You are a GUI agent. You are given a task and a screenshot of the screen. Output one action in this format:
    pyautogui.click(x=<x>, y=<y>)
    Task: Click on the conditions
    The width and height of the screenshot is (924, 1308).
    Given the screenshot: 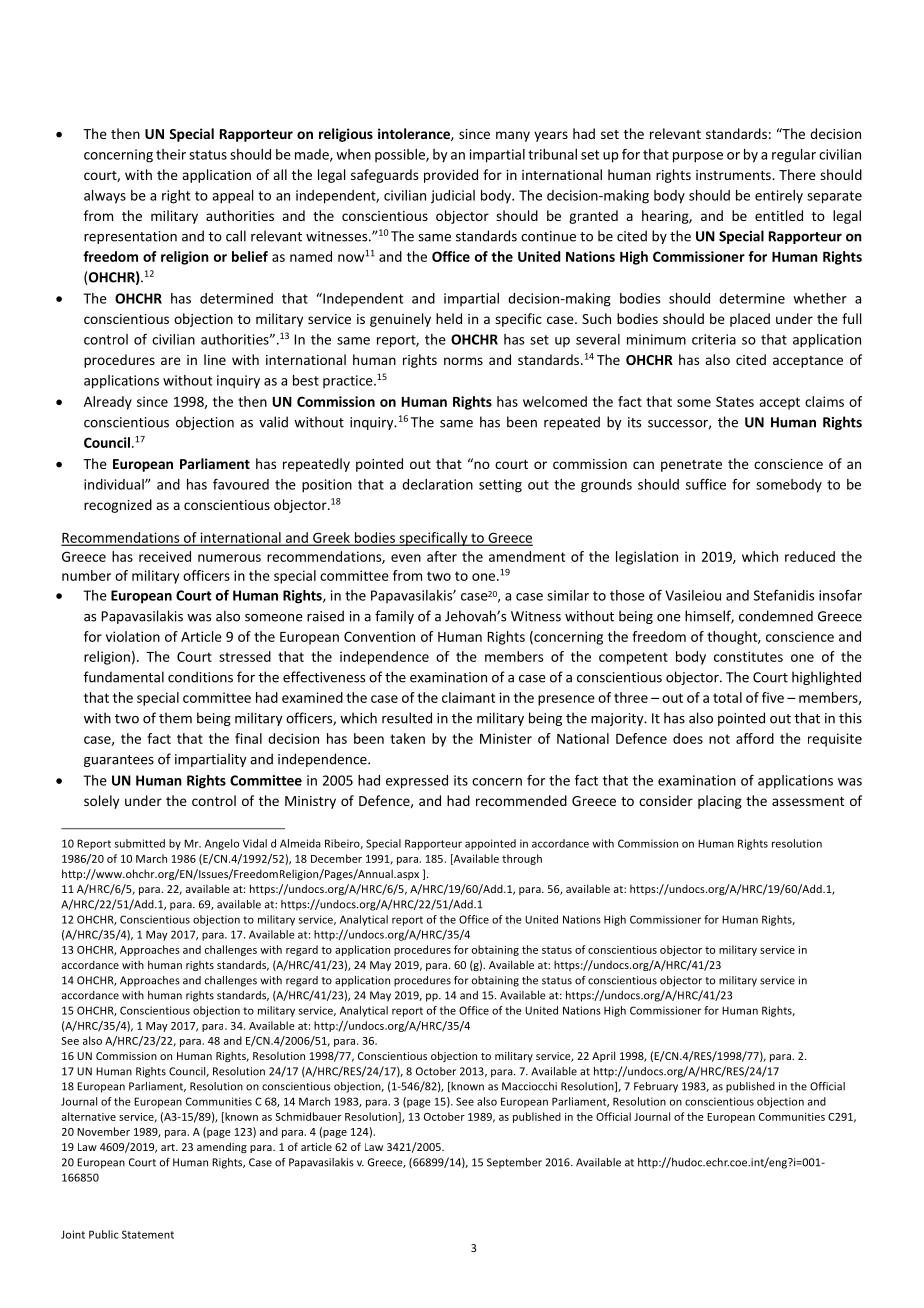 What is the action you would take?
    pyautogui.click(x=200, y=677)
